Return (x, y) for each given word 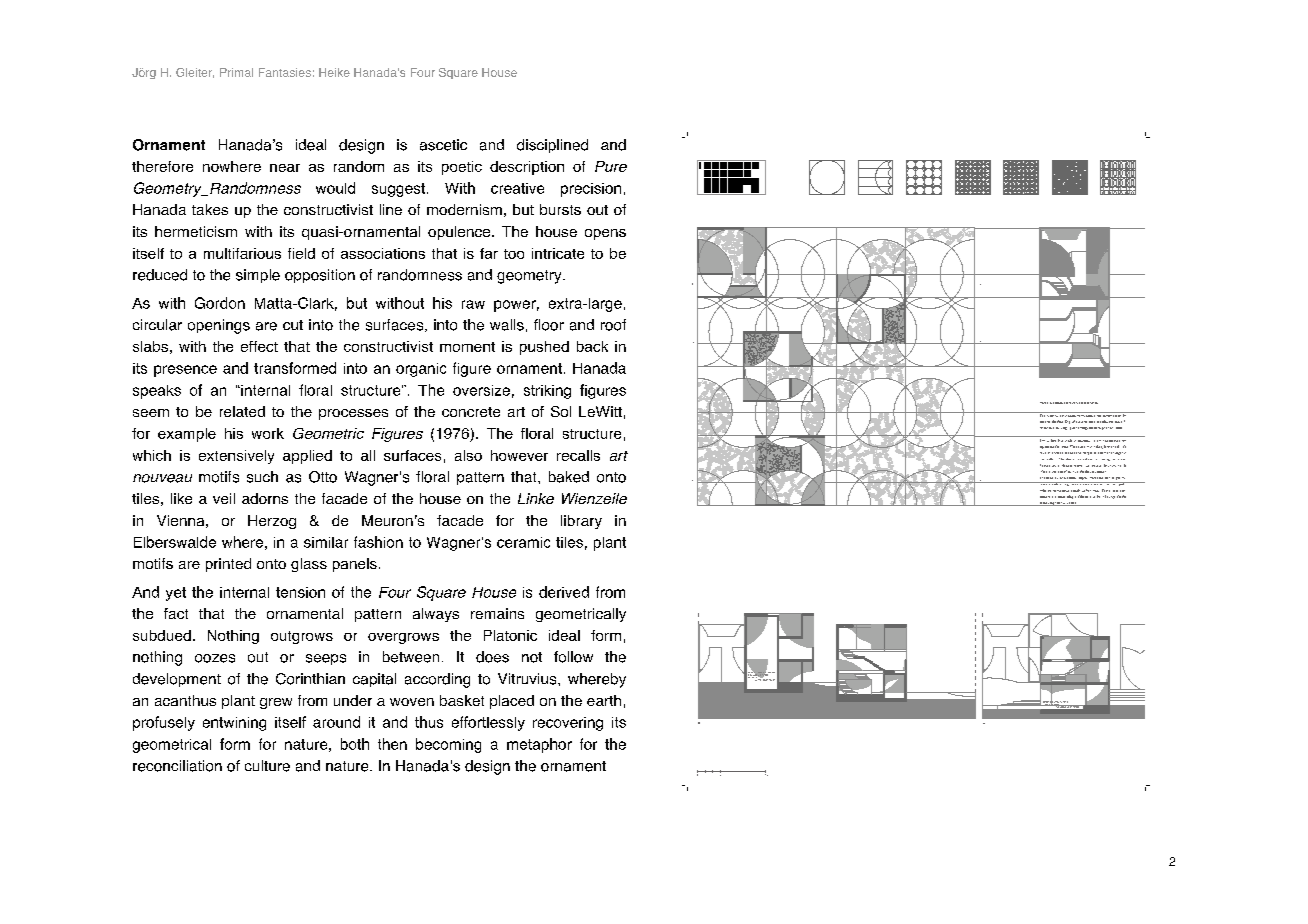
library (581, 522)
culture (267, 766)
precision (591, 190)
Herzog (272, 522)
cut (293, 325)
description (527, 168)
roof (613, 325)
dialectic (1052, 414)
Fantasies (285, 72)
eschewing (1046, 504)
